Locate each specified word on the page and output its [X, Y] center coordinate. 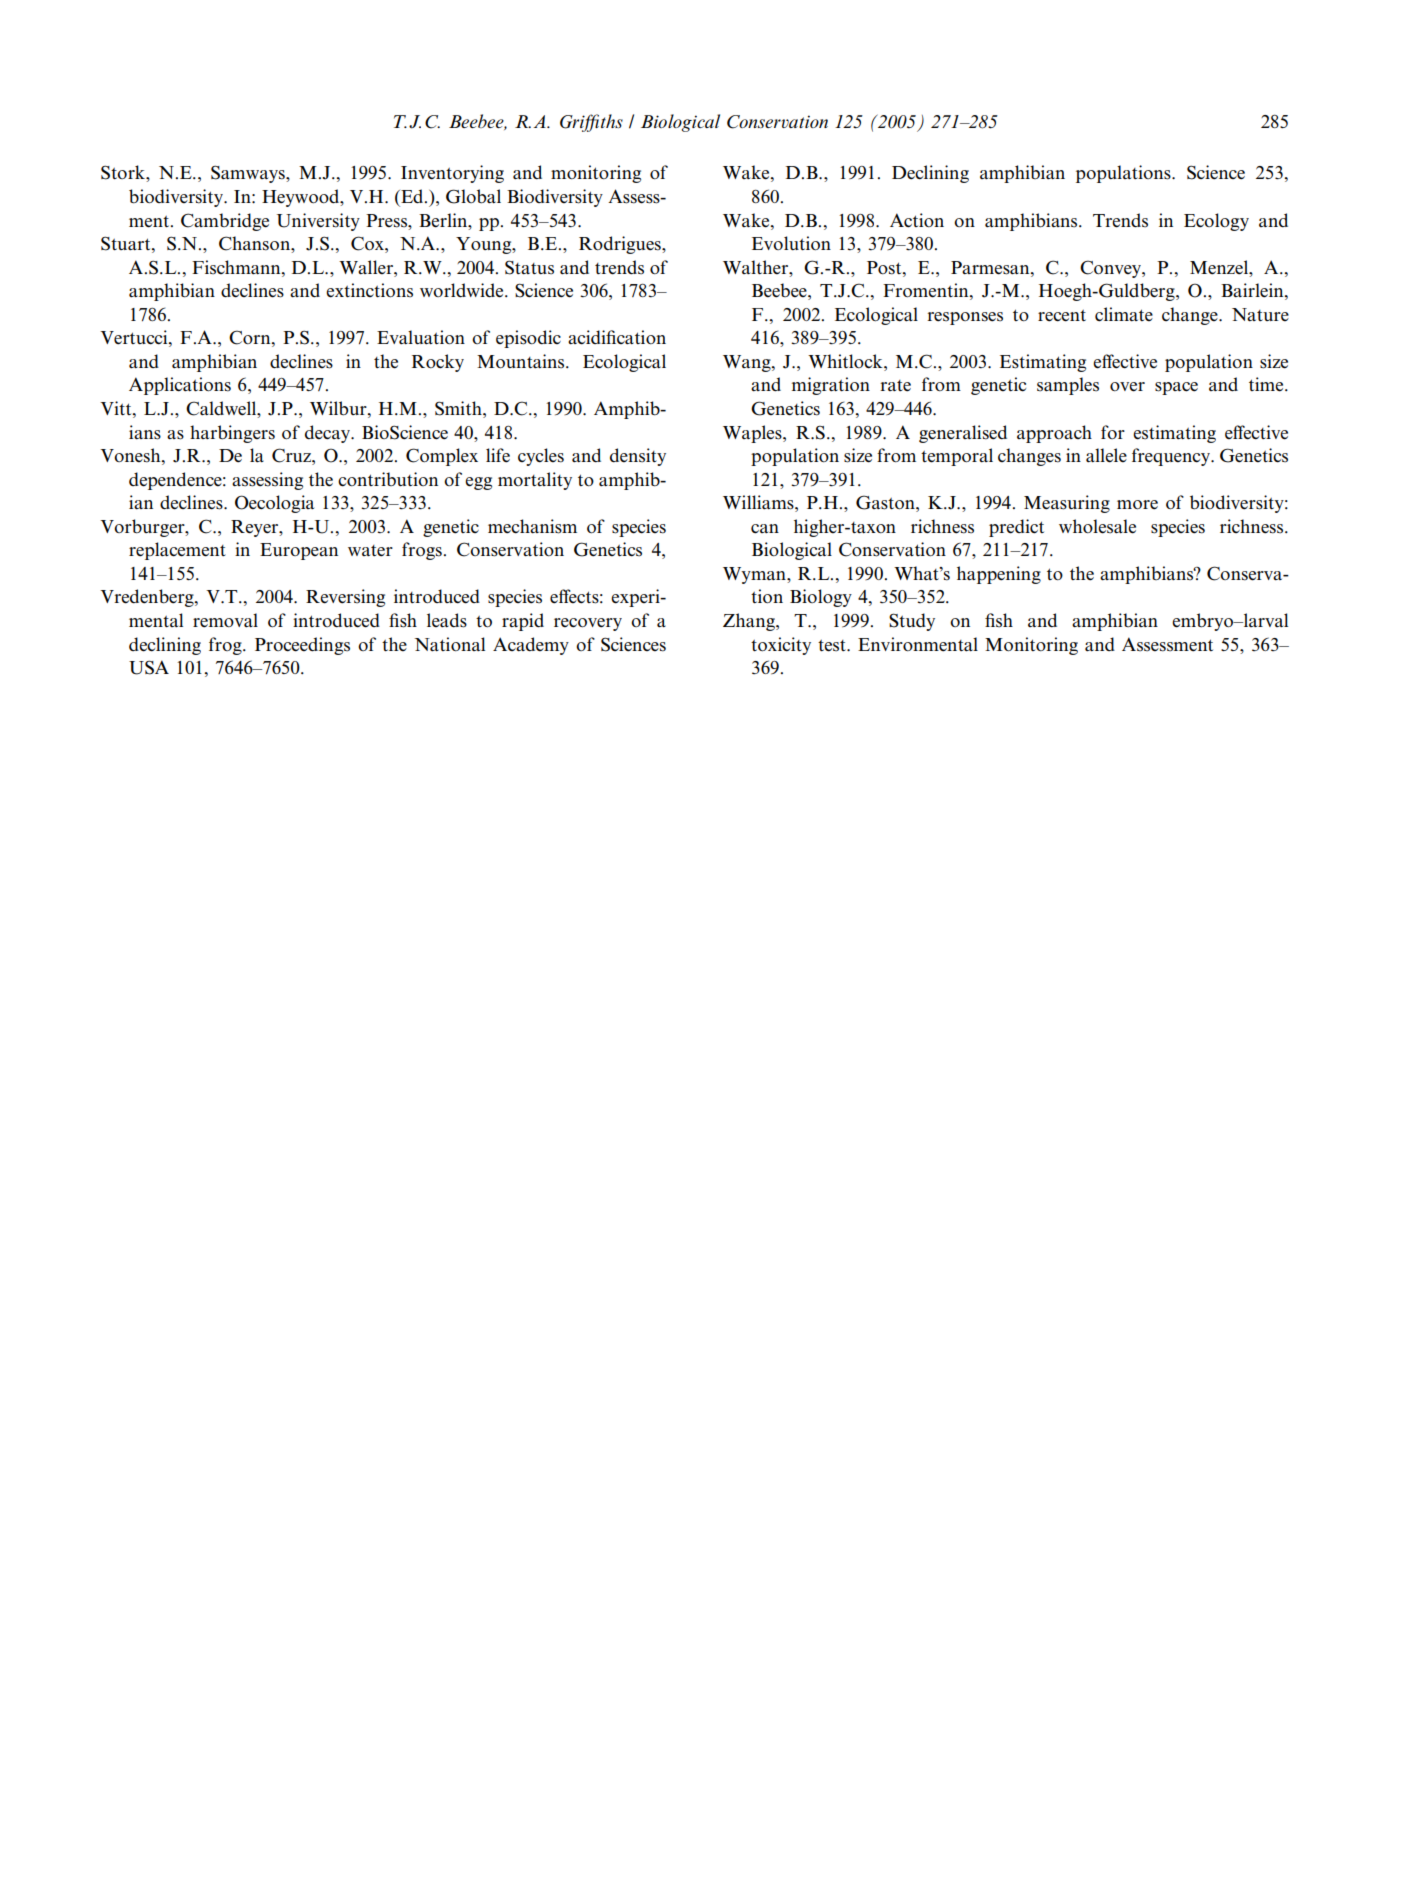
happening [999, 575]
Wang [748, 363]
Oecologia [274, 504]
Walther [757, 267]
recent [1062, 316]
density [638, 457]
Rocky [438, 363]
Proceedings [302, 646]
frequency [1172, 457]
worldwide [463, 290]
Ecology [1216, 222]
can [765, 529]
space [1176, 388]
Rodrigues [621, 245]
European [299, 551]
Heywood [302, 198]
